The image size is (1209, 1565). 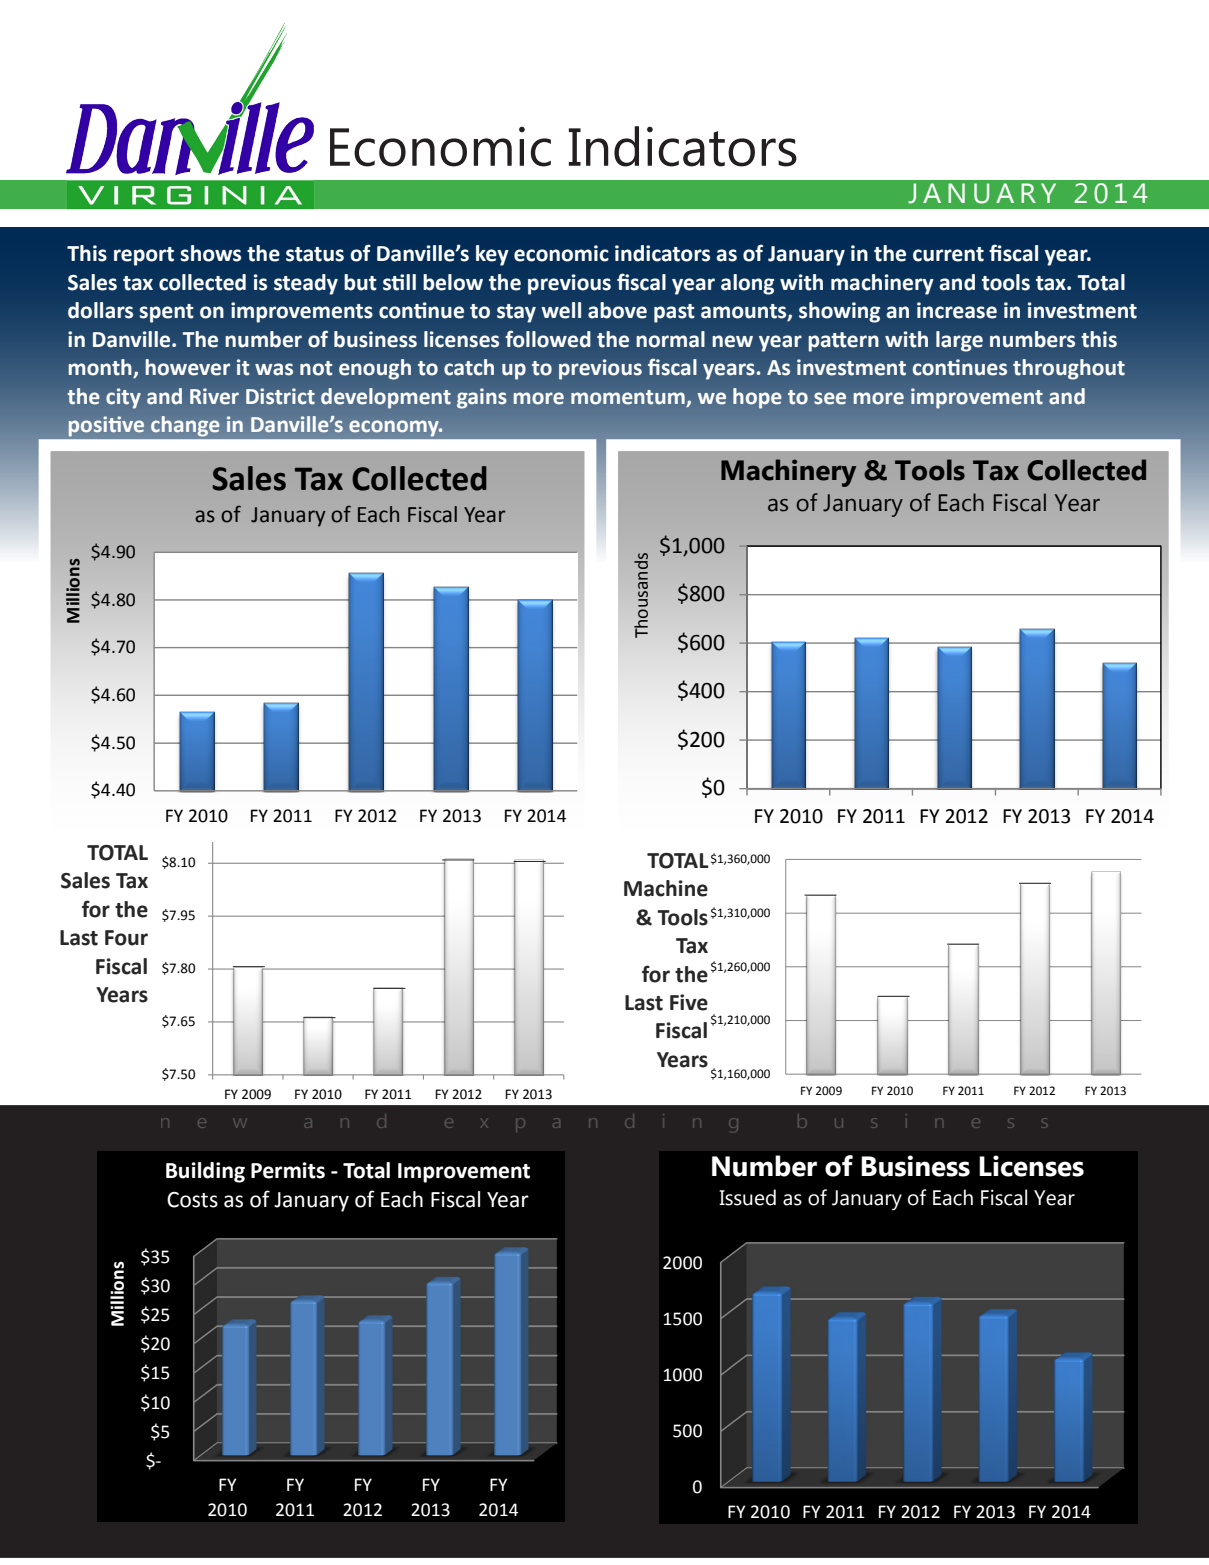 What do you see at coordinates (561, 310) in the page?
I see `well` at bounding box center [561, 310].
